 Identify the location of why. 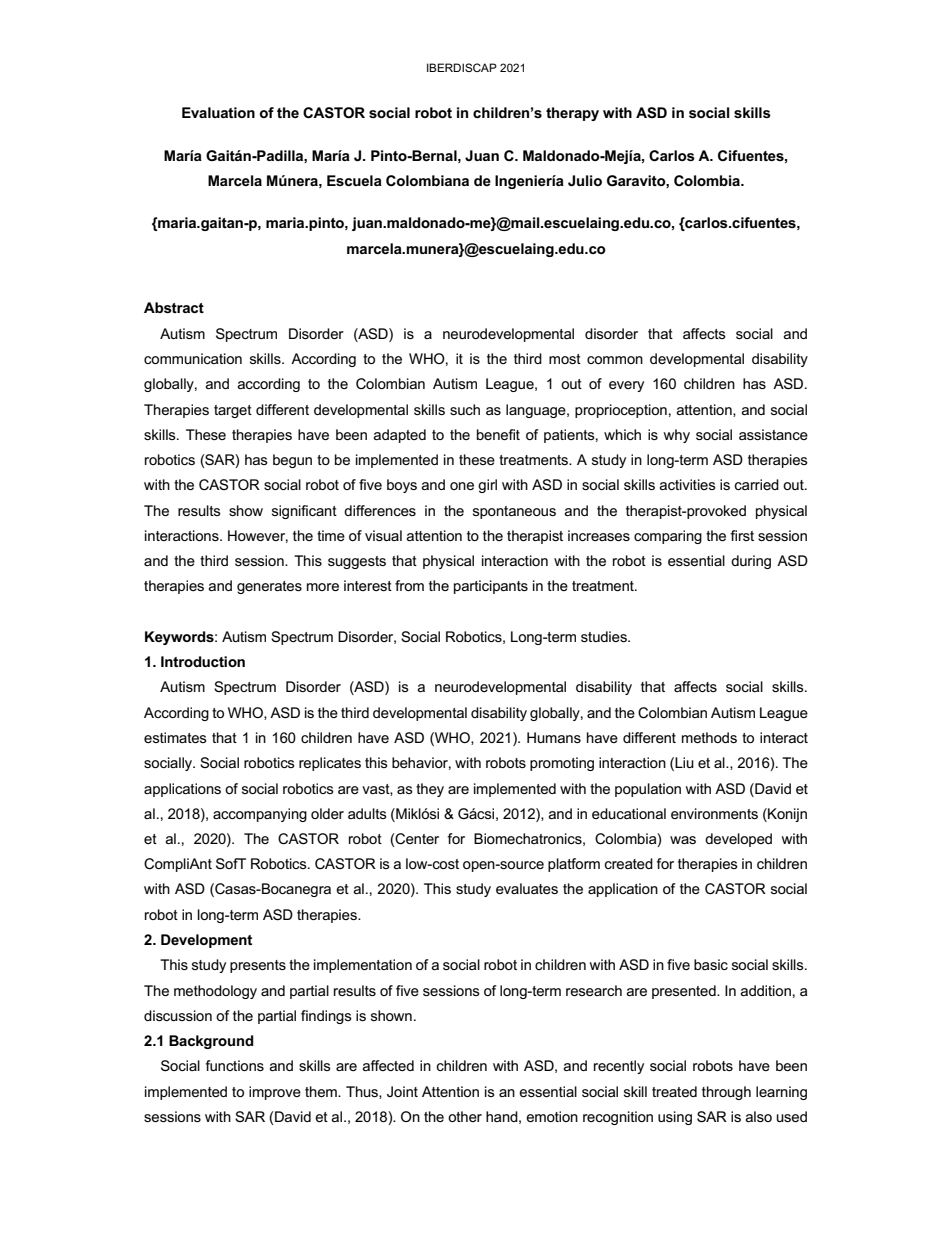
(677, 436).
